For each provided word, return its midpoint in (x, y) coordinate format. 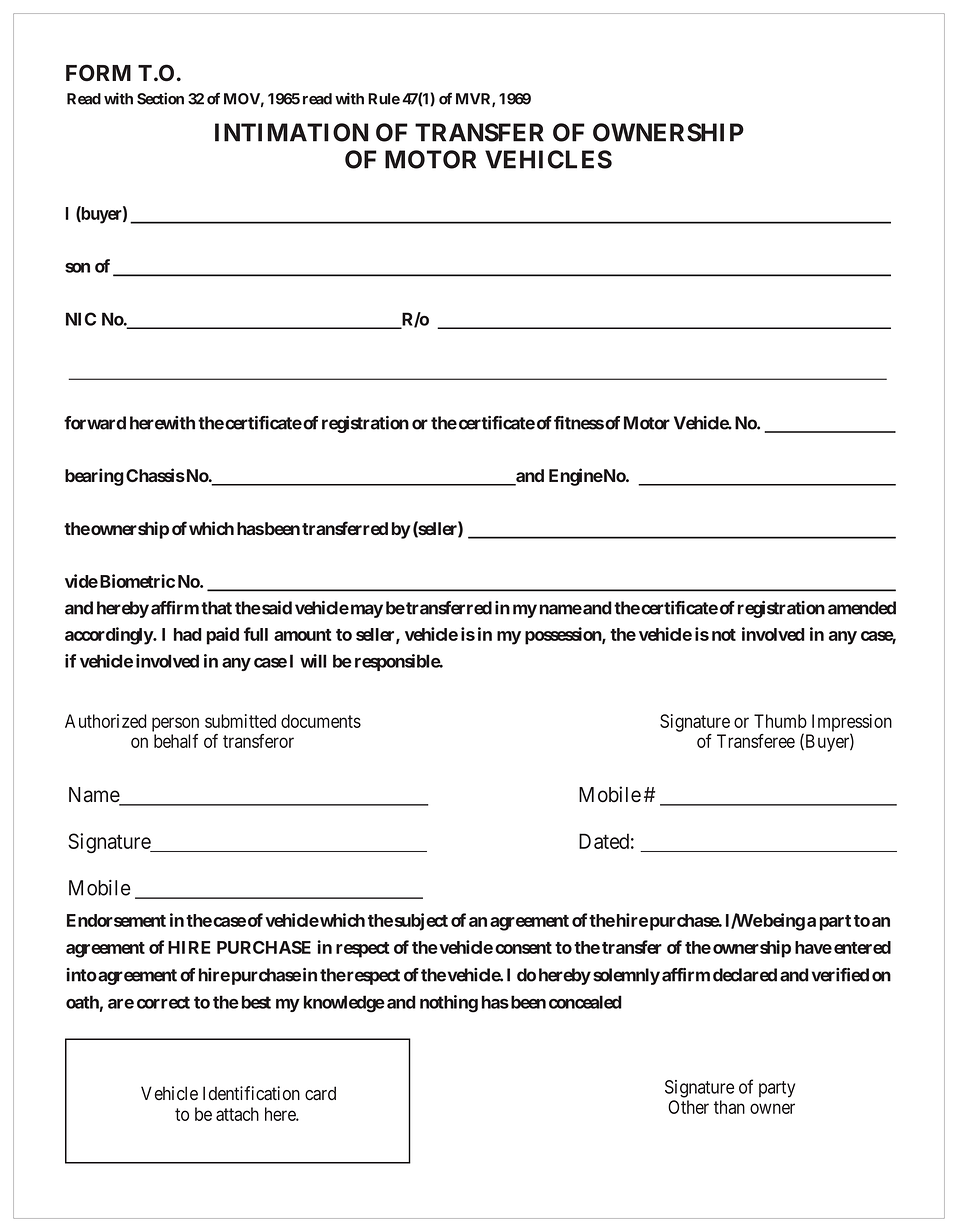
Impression (852, 724)
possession (564, 636)
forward (95, 423)
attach (237, 1114)
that (216, 608)
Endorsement (116, 920)
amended (862, 608)
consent (523, 948)
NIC (81, 319)
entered (862, 947)
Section (160, 98)
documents (321, 721)
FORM (98, 73)
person (175, 724)
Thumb (780, 721)
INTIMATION (291, 132)
